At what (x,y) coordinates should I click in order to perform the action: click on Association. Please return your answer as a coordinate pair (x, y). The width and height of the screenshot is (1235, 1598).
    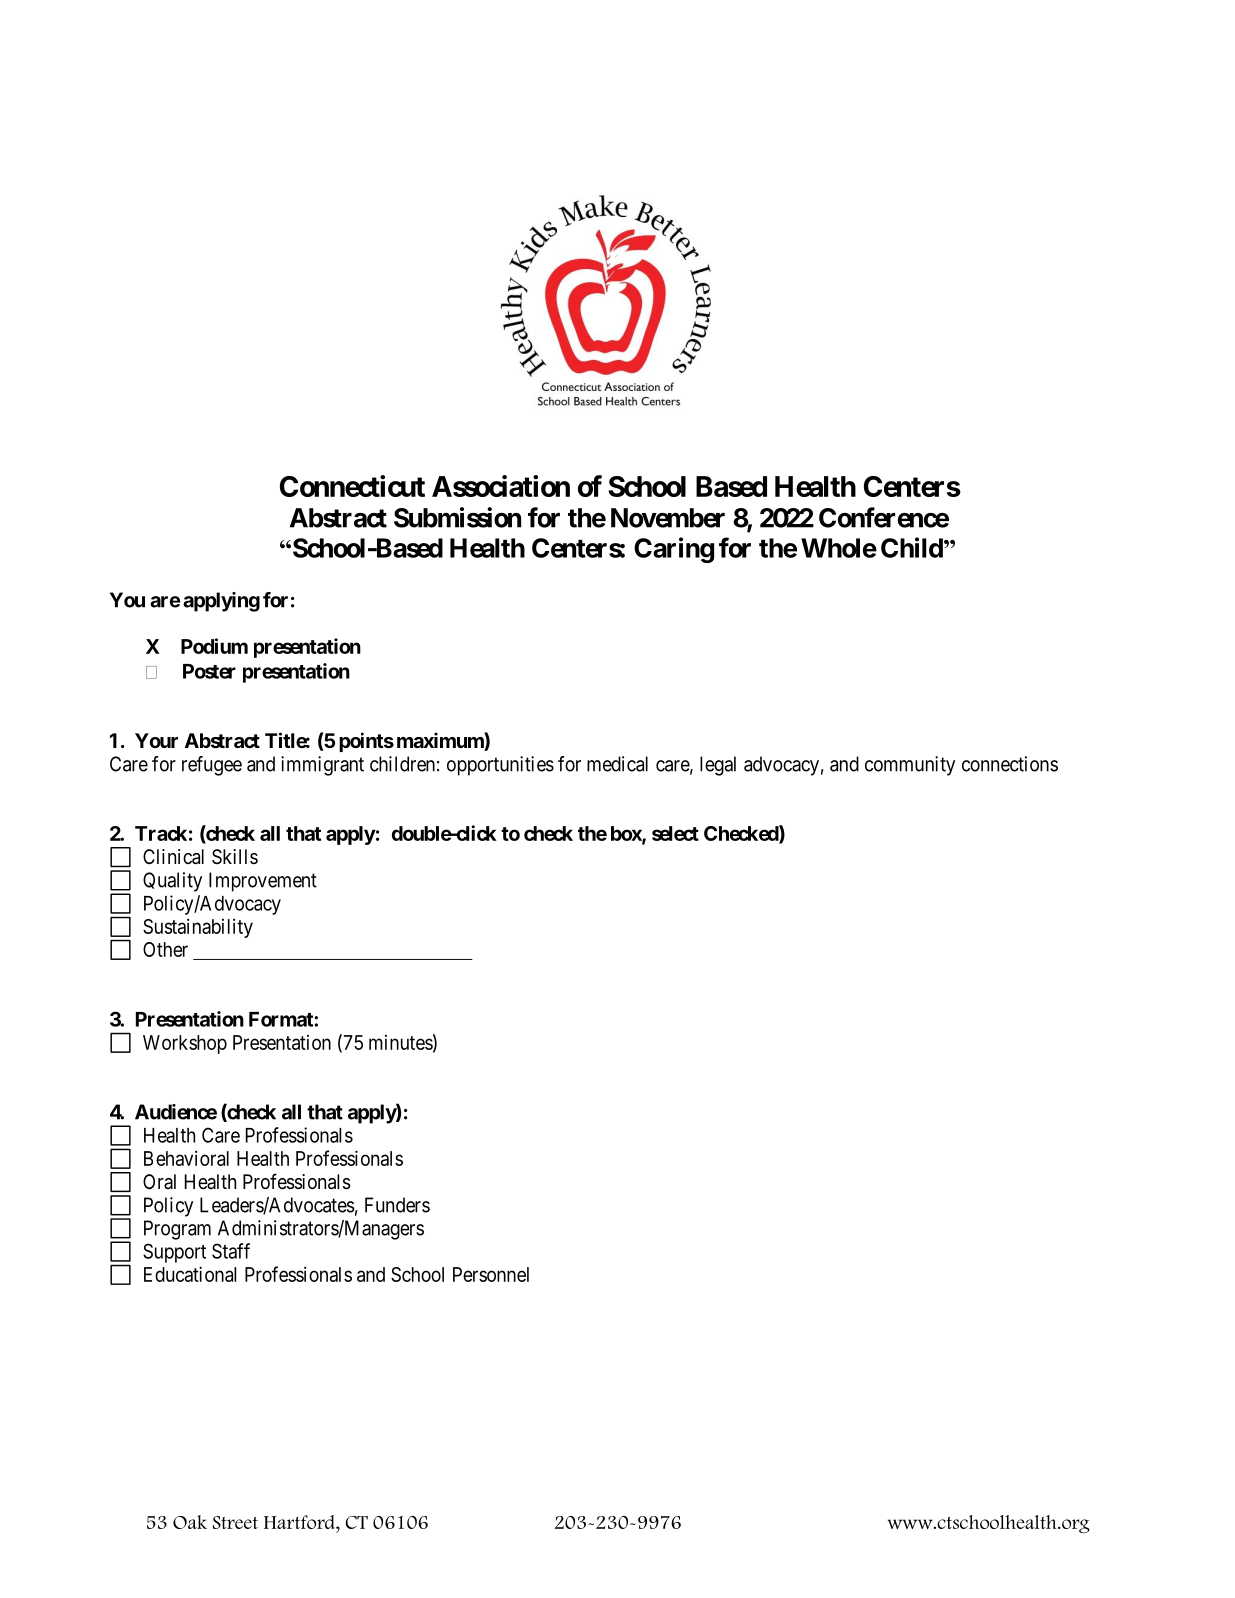
    Looking at the image, I should click on (501, 486).
